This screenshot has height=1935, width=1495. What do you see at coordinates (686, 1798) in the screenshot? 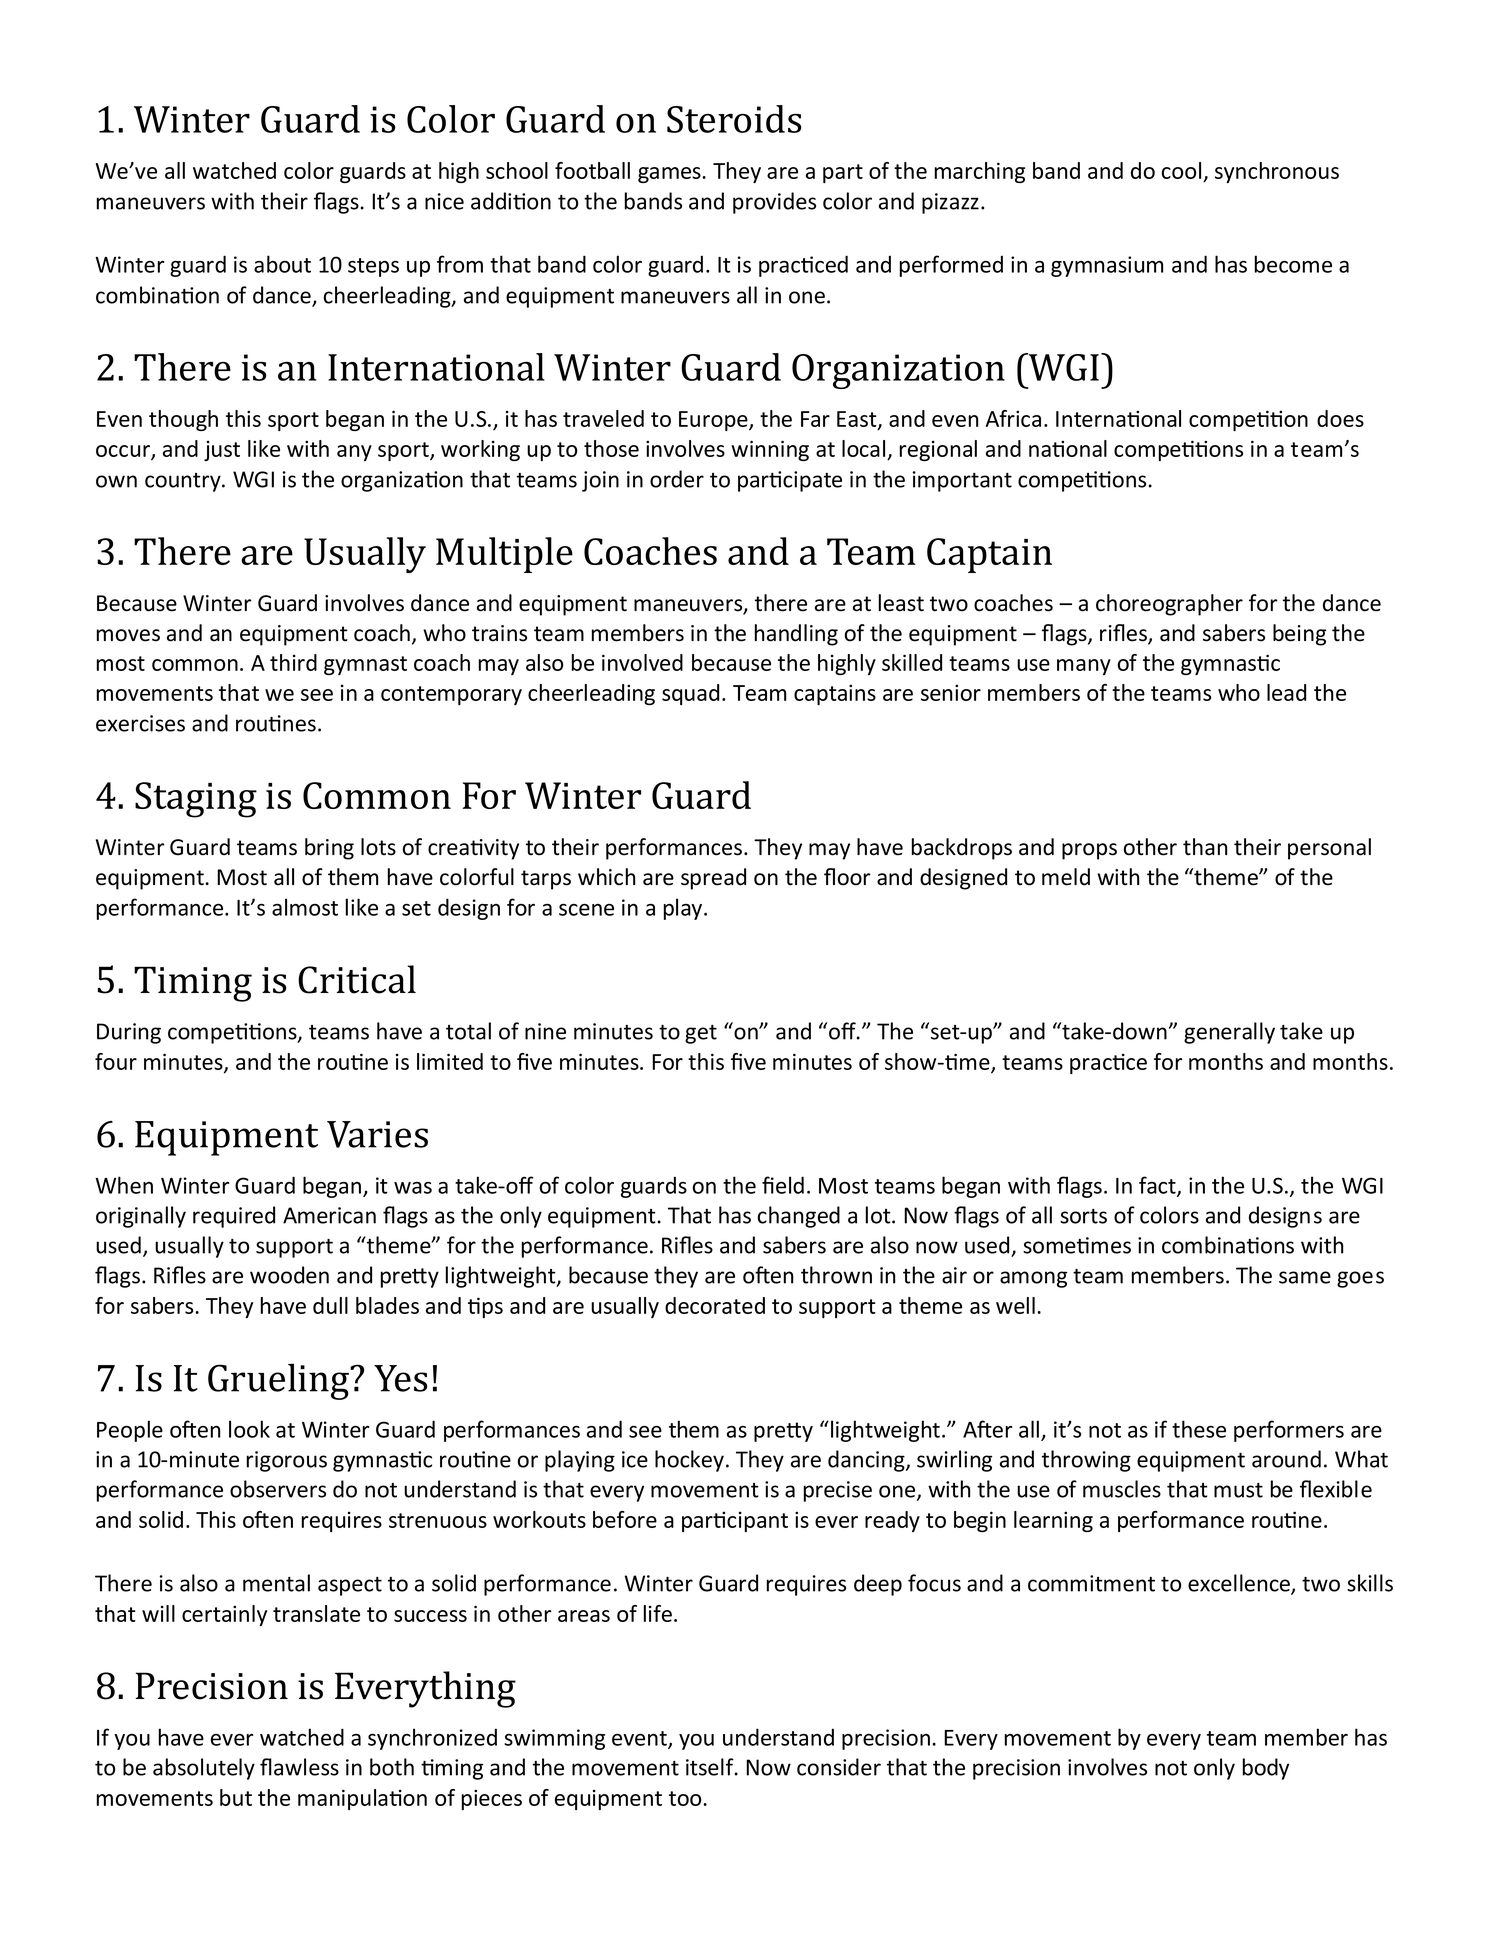
I see `too` at bounding box center [686, 1798].
